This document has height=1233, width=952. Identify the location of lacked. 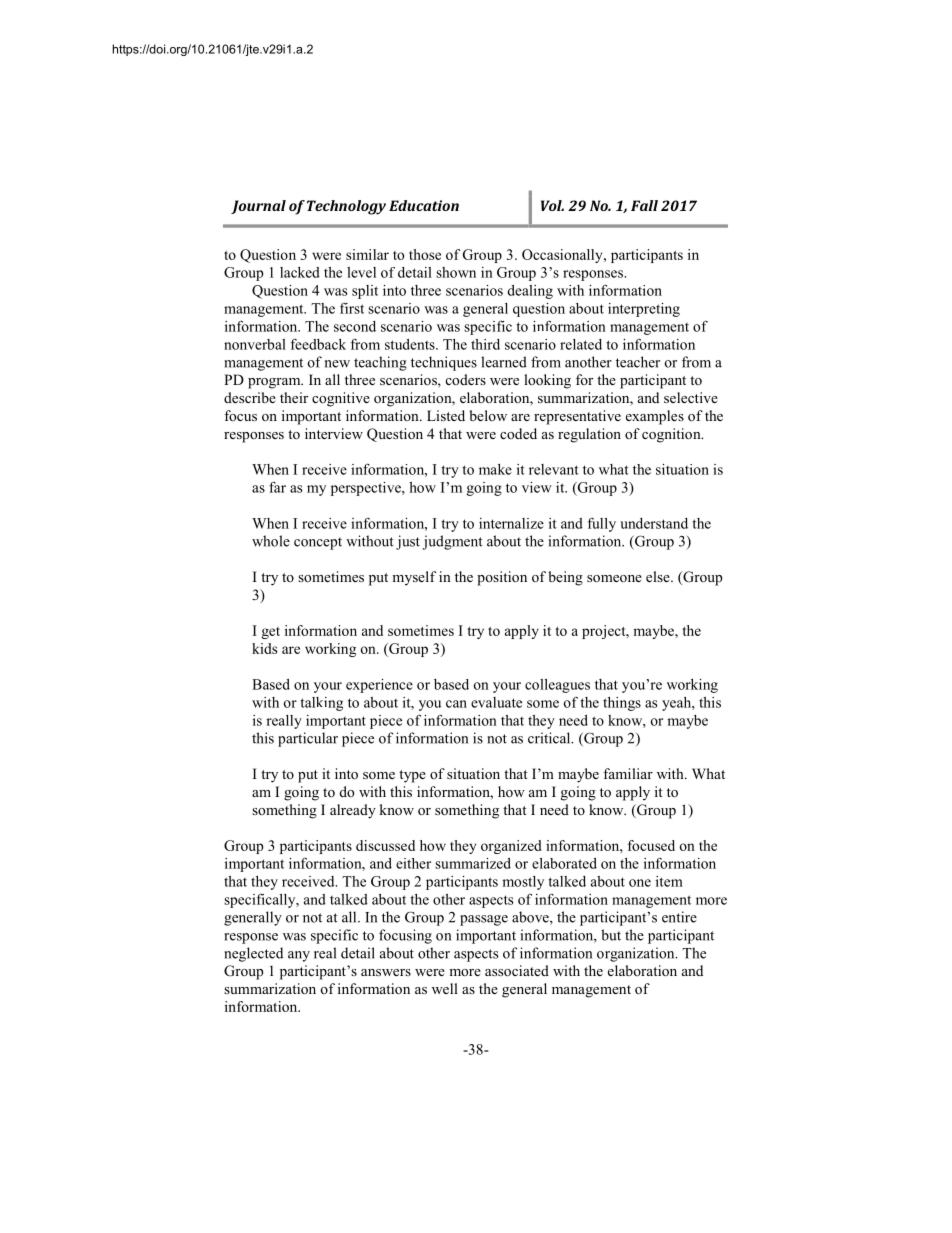
(300, 272).
